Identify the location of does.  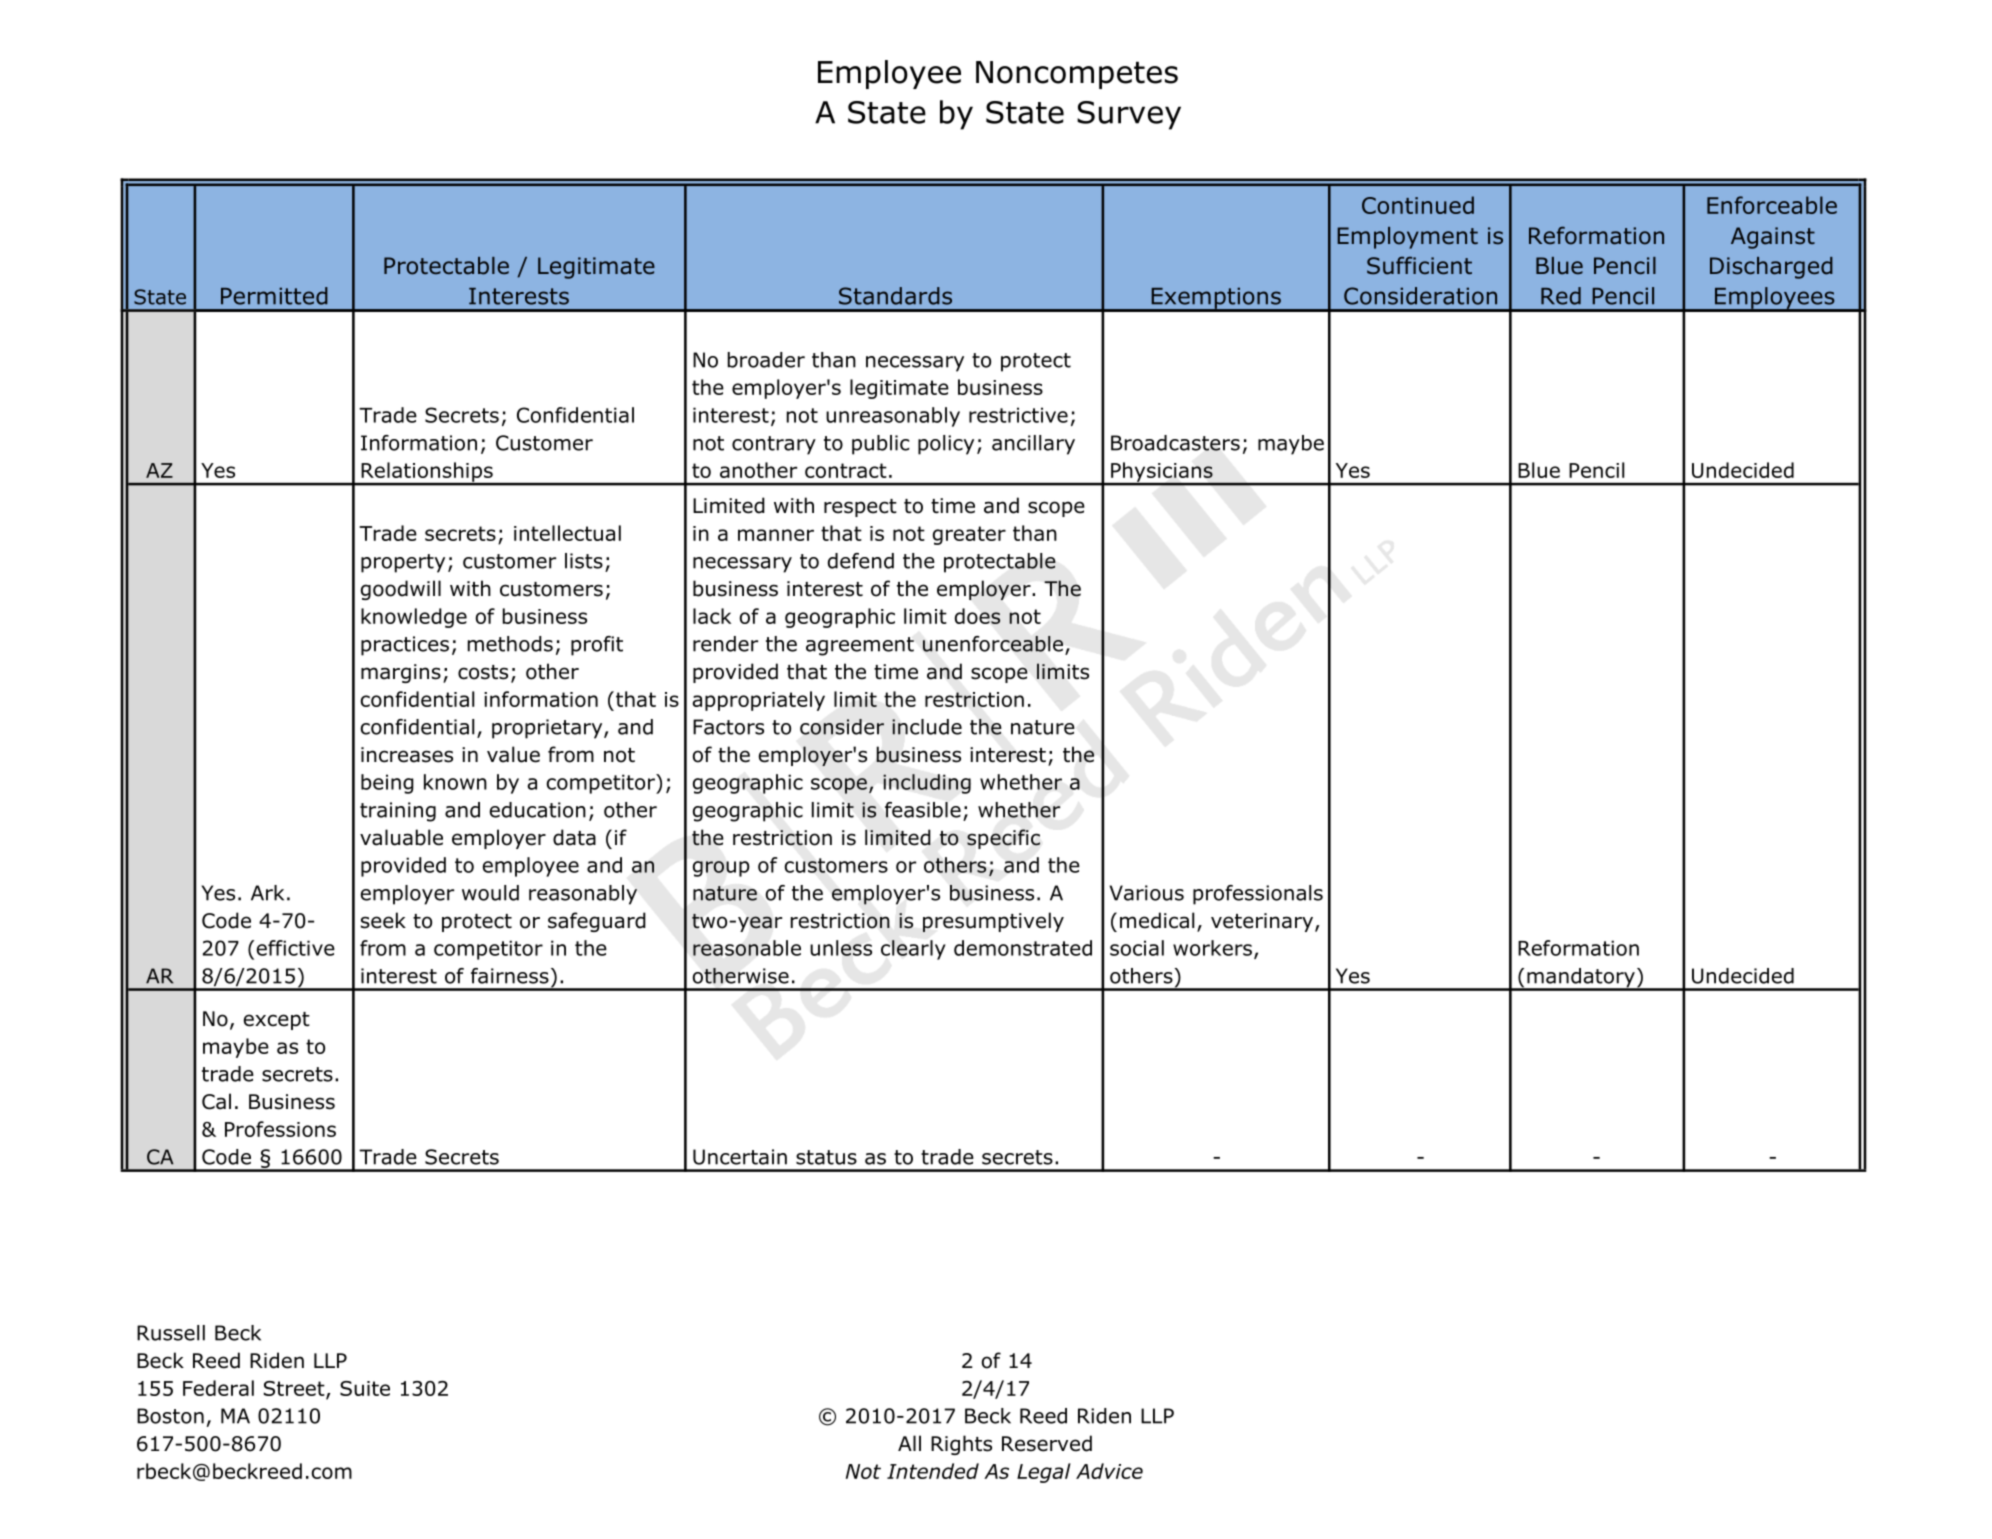
(978, 616).
